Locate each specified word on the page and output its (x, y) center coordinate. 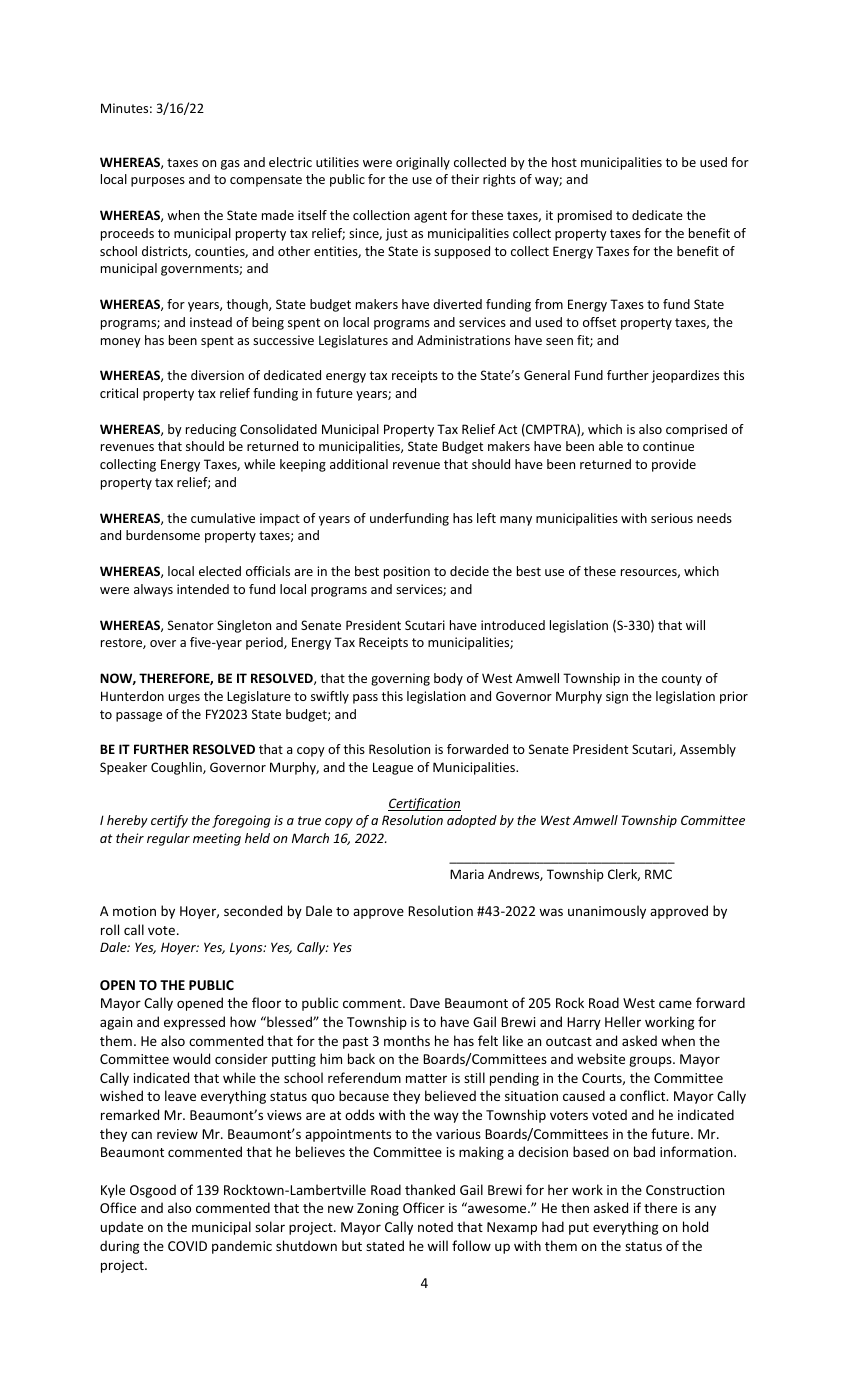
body (448, 679)
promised (585, 216)
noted (435, 1226)
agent (430, 217)
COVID (187, 1246)
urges (184, 699)
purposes (158, 182)
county (682, 680)
